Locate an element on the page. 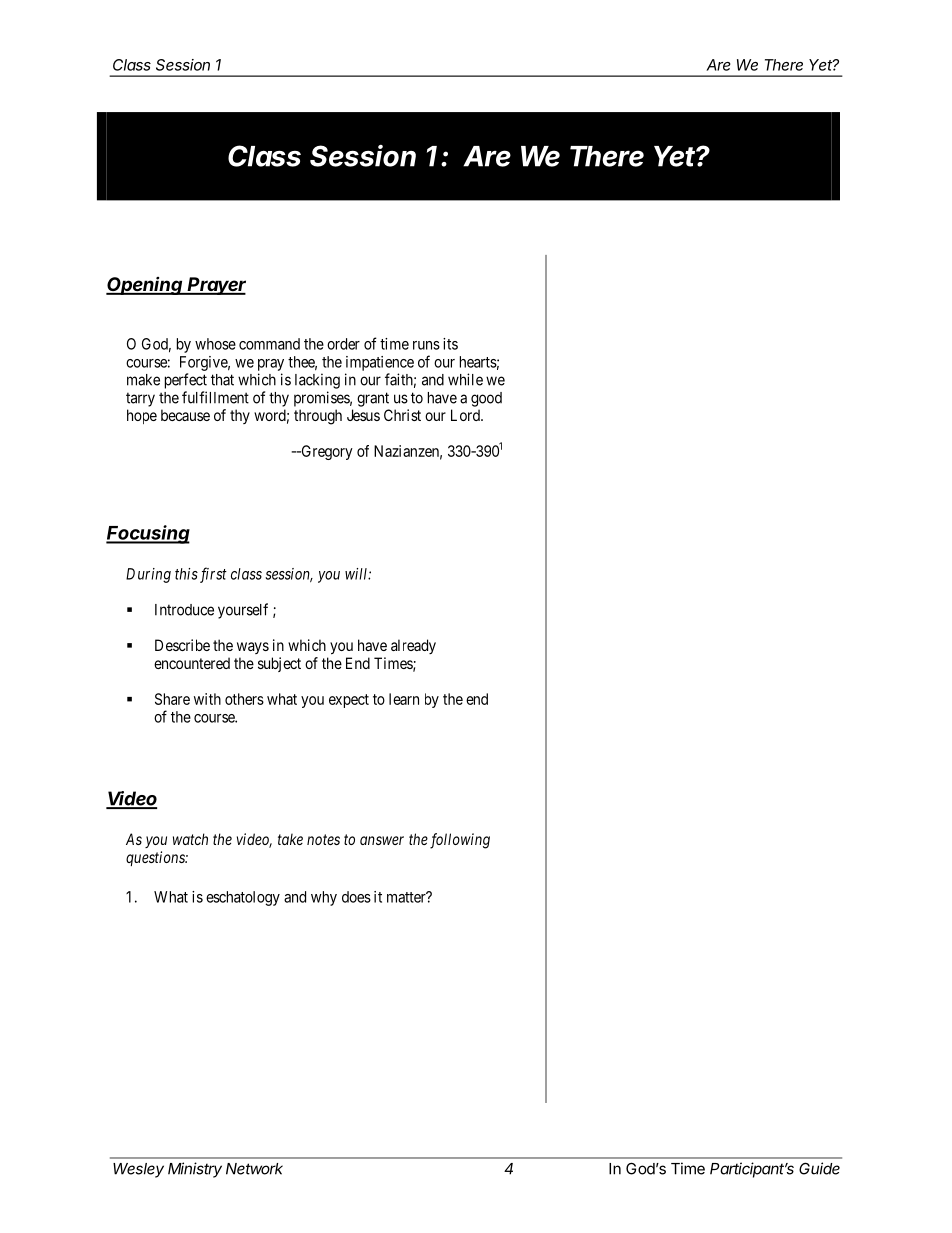 The height and width of the page is (1233, 952). Ministry is located at coordinates (195, 1170).
